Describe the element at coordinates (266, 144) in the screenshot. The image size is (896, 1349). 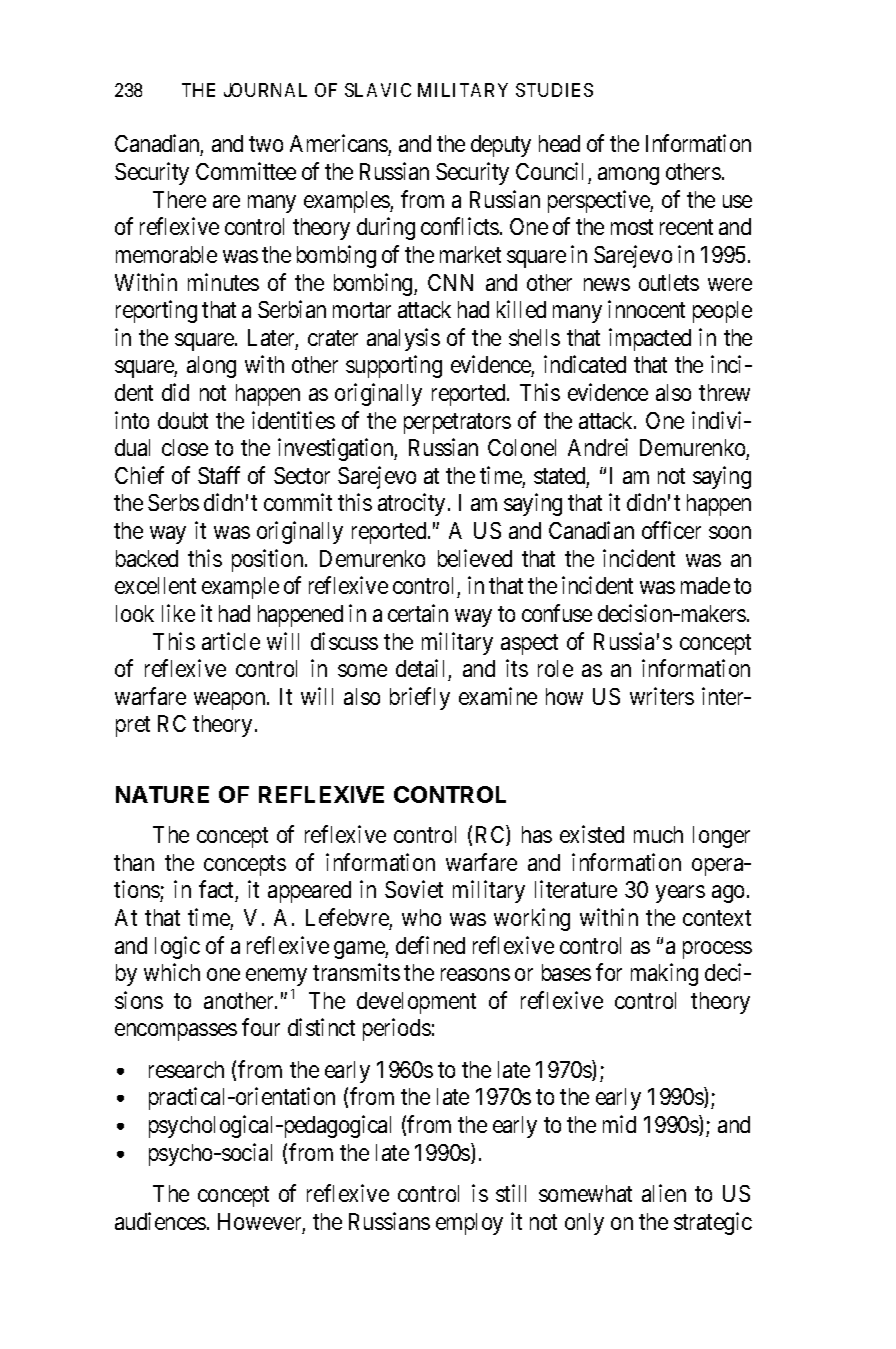
I see `two` at that location.
